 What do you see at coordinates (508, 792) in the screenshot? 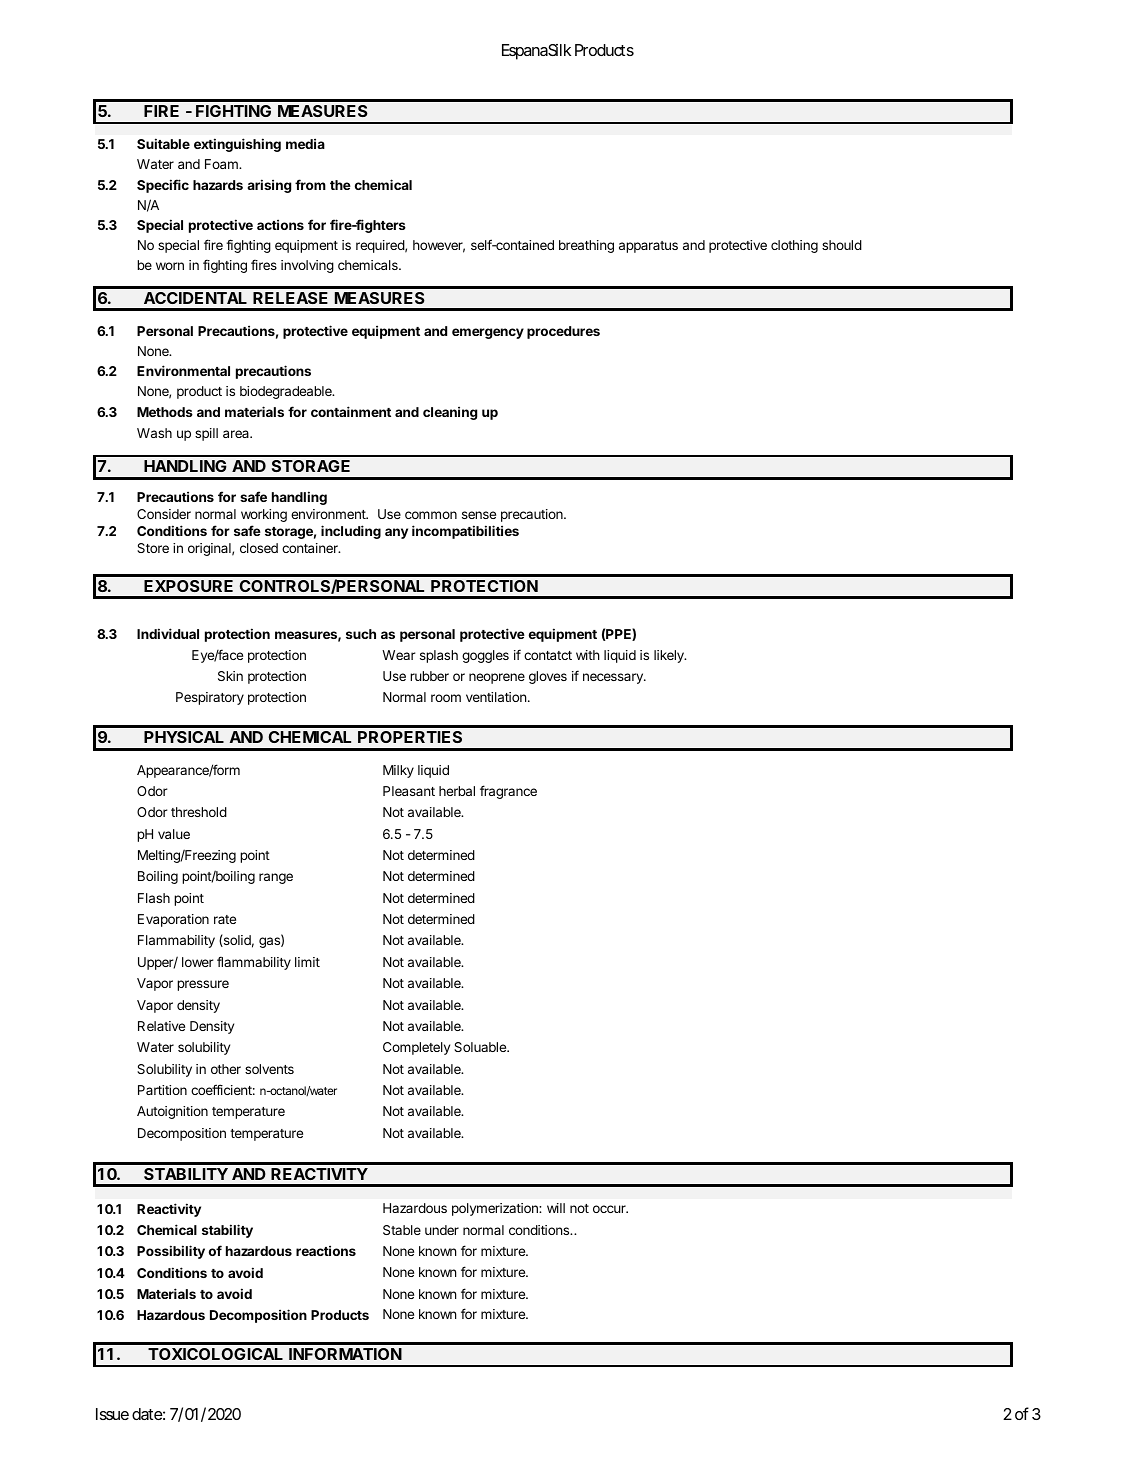
I see `fragrance` at bounding box center [508, 792].
